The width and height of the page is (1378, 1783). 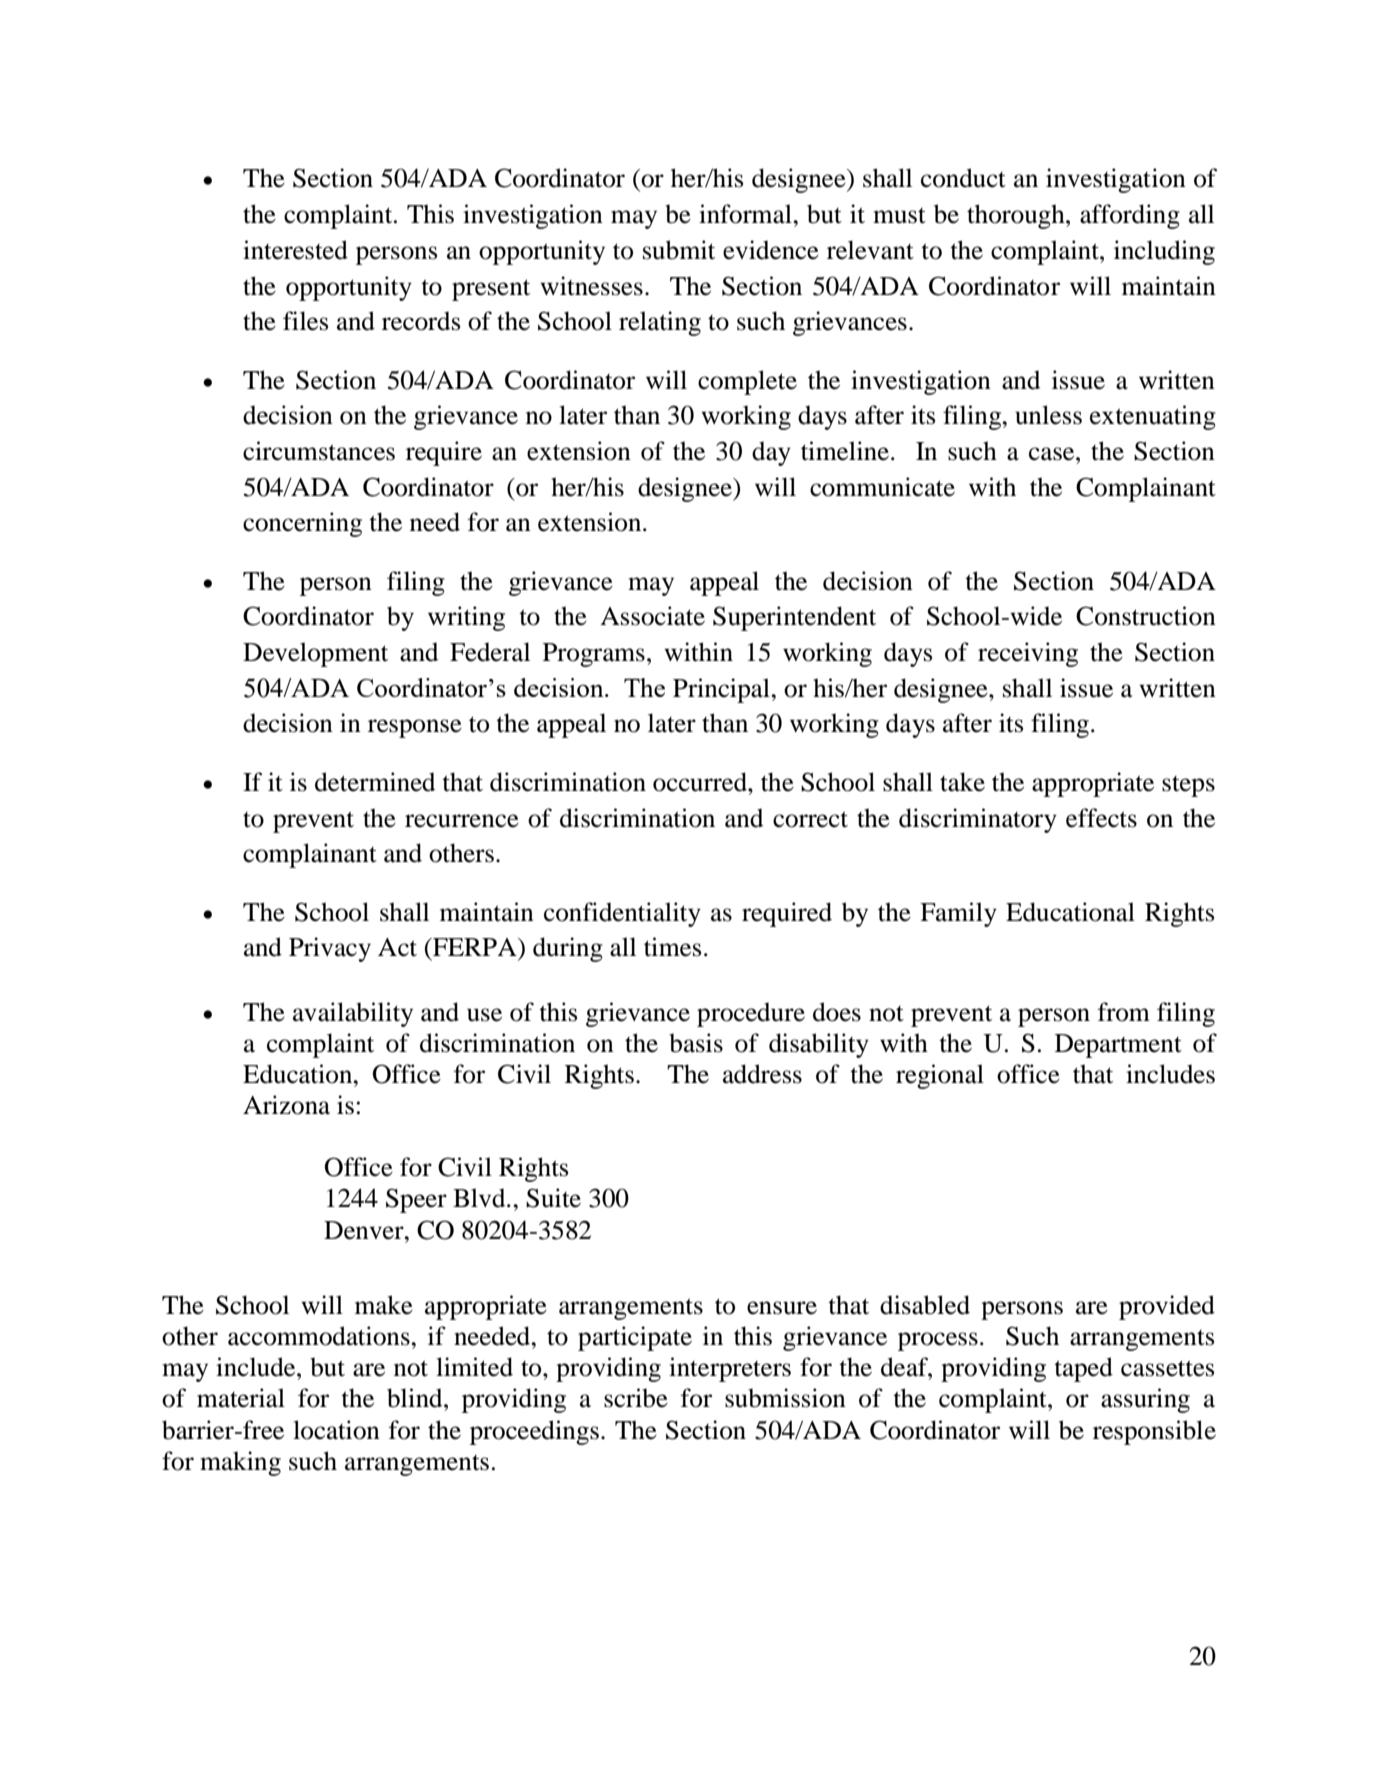 What do you see at coordinates (1124, 1012) in the page?
I see `from` at bounding box center [1124, 1012].
